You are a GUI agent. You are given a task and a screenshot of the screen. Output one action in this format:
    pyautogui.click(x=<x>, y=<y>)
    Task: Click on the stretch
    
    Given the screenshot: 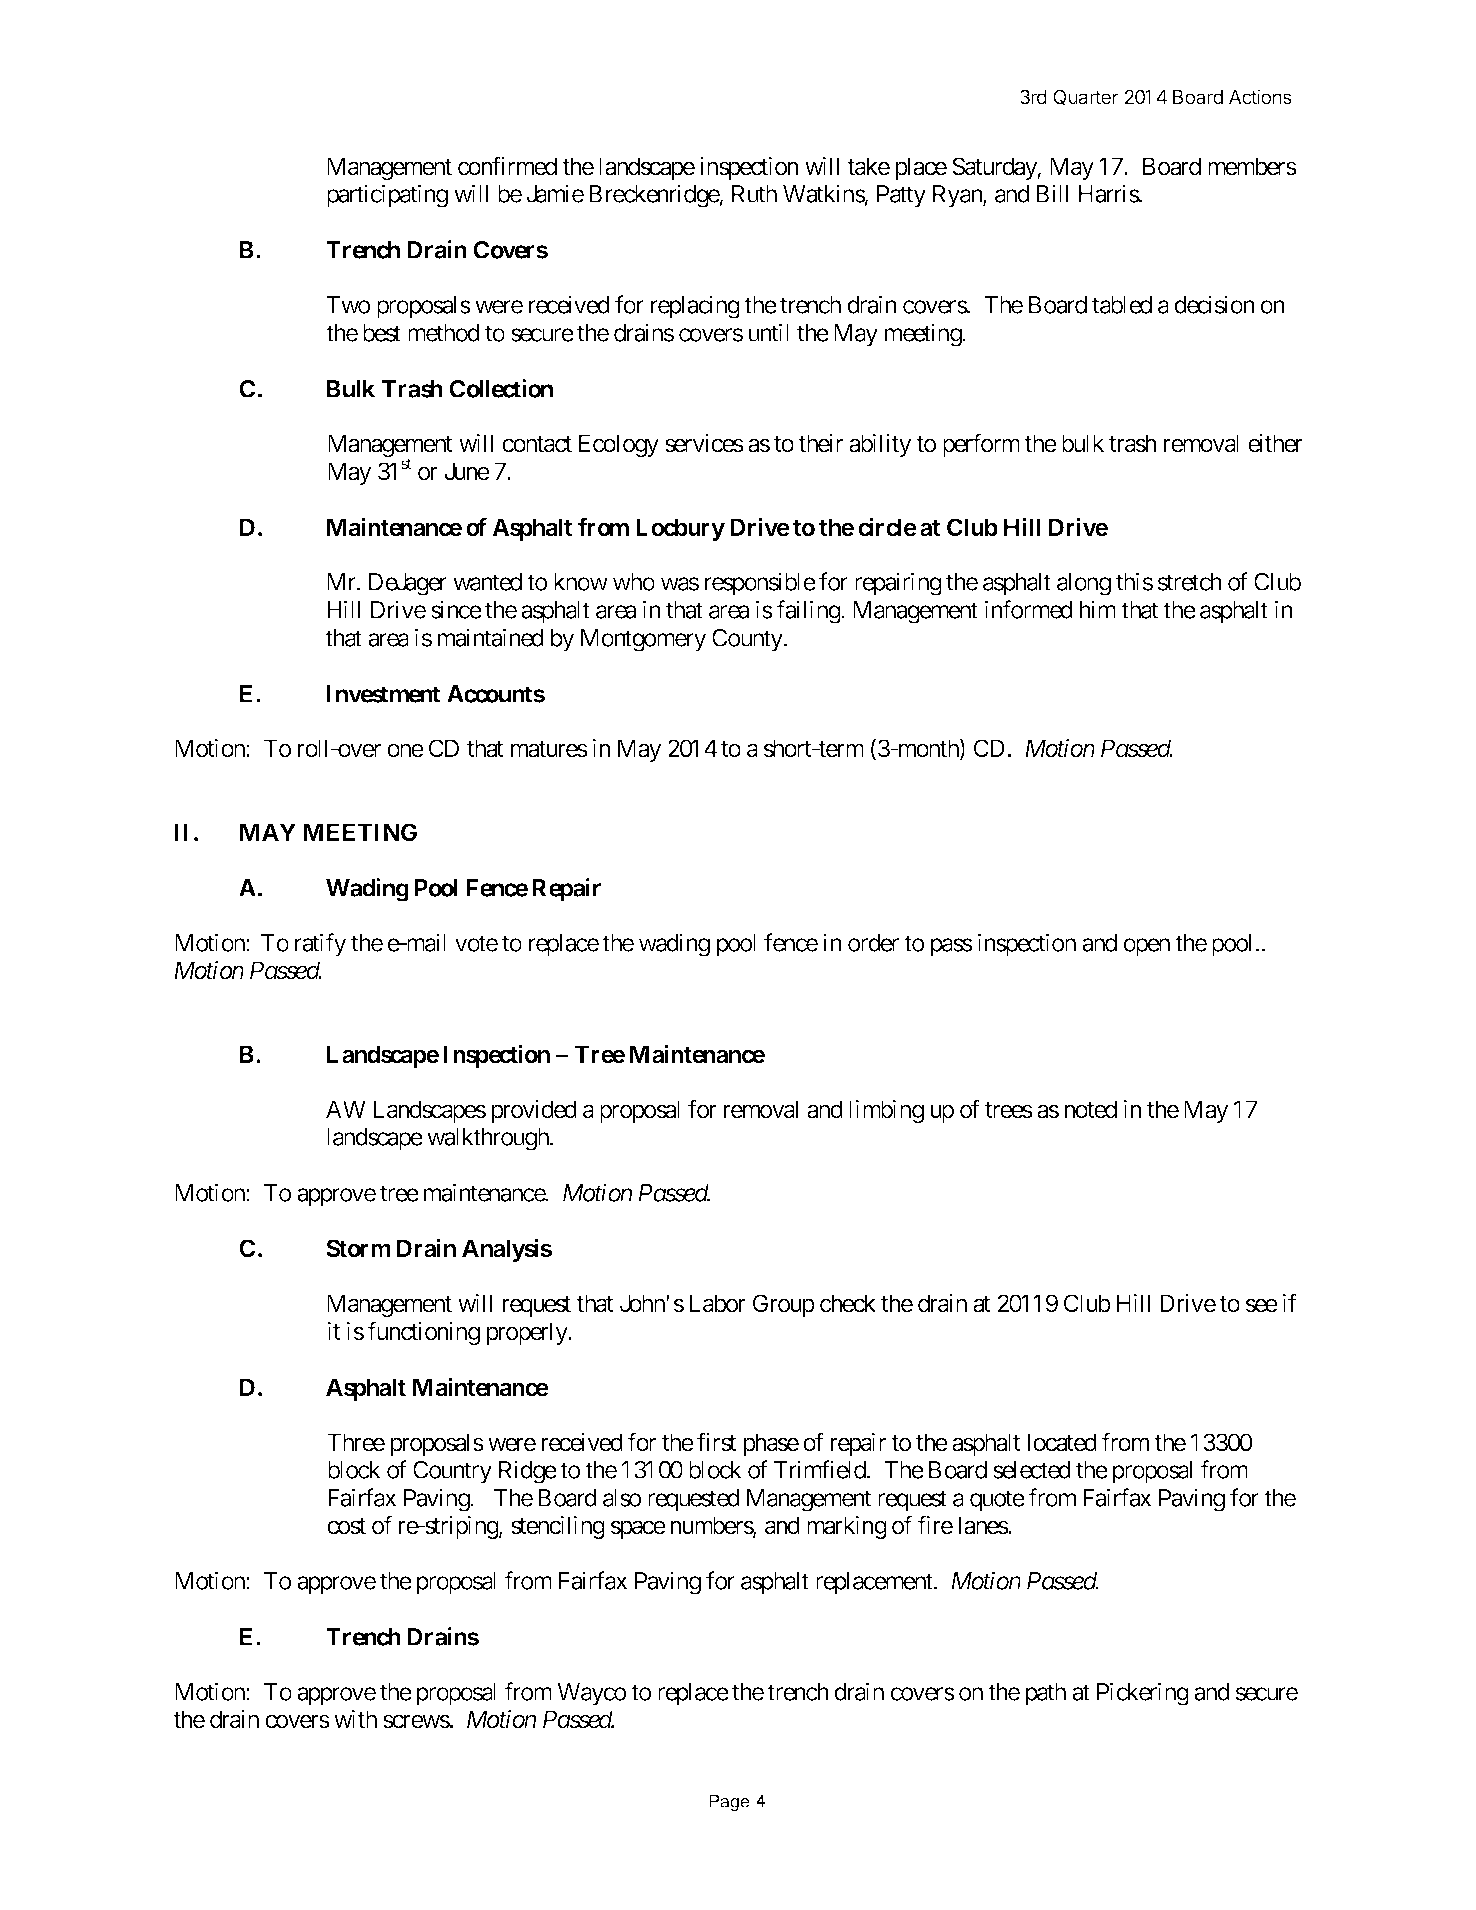 What is the action you would take?
    pyautogui.click(x=1190, y=582)
